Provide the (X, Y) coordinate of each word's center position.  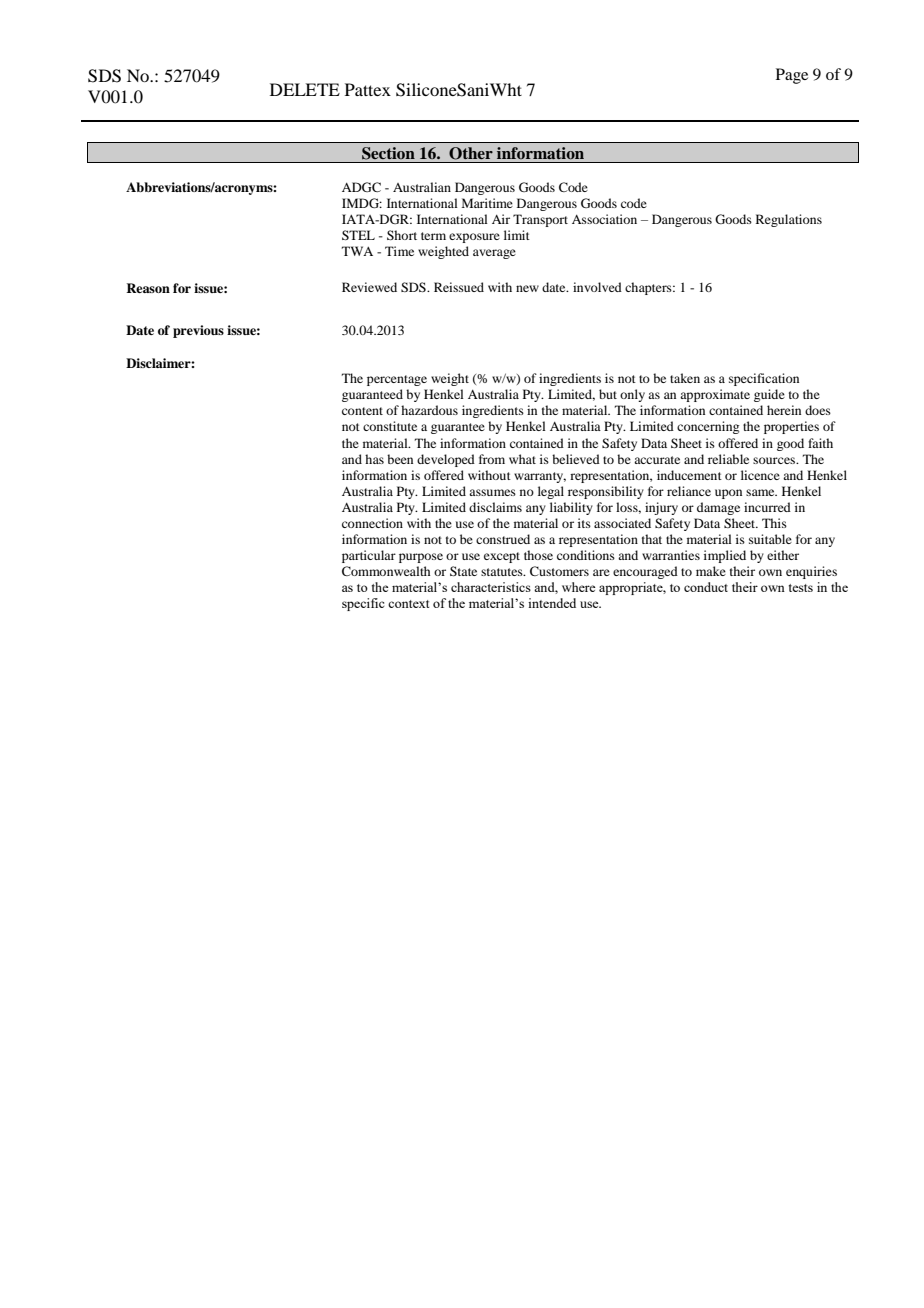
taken (685, 378)
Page (792, 76)
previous (198, 331)
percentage (397, 380)
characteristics (491, 587)
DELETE (305, 89)
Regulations (789, 220)
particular (369, 556)
